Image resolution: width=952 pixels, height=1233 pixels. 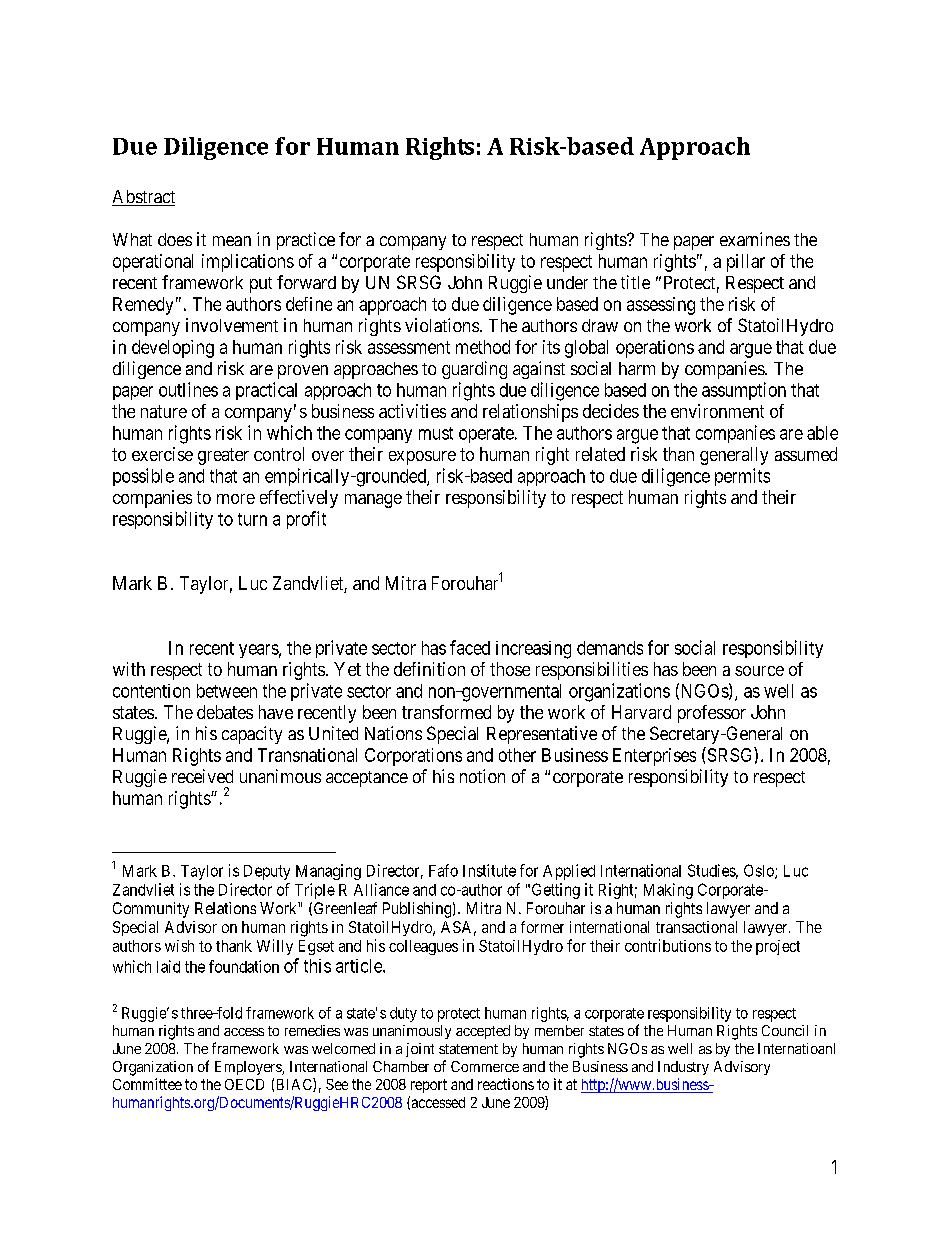 What do you see at coordinates (470, 647) in the screenshot?
I see `faced` at bounding box center [470, 647].
